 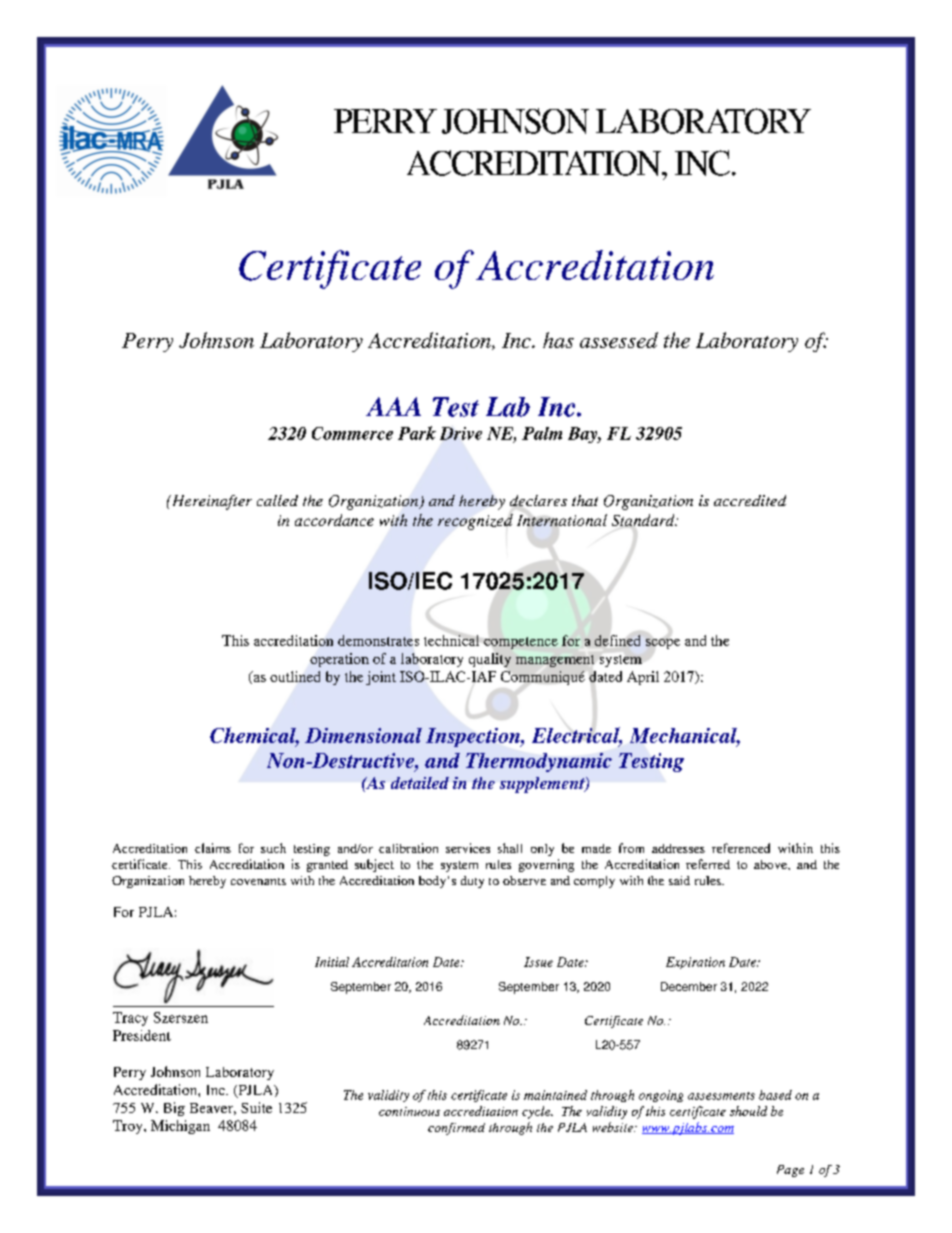 What do you see at coordinates (643, 678) in the screenshot?
I see `April` at bounding box center [643, 678].
